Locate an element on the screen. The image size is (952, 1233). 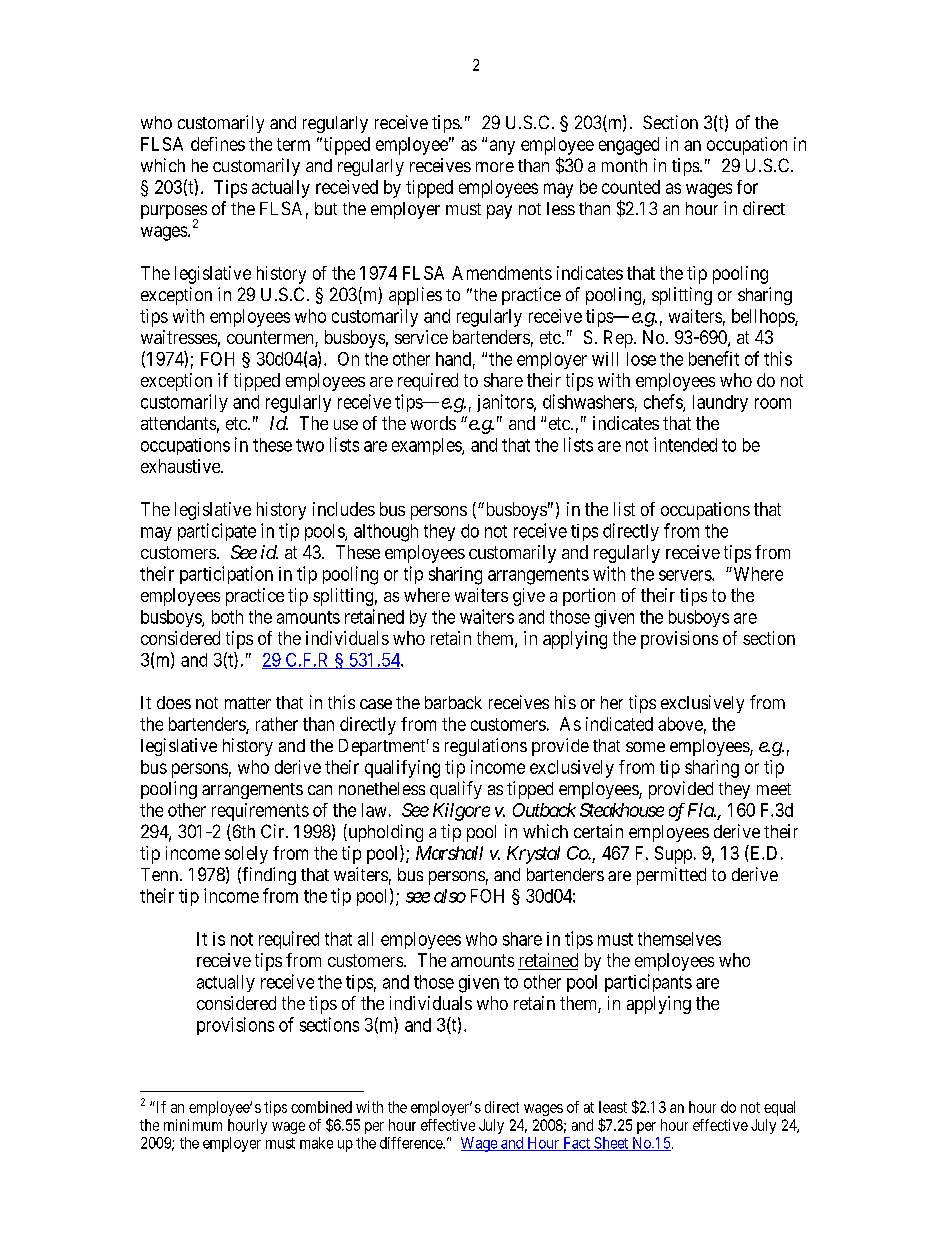
more is located at coordinates (495, 167).
